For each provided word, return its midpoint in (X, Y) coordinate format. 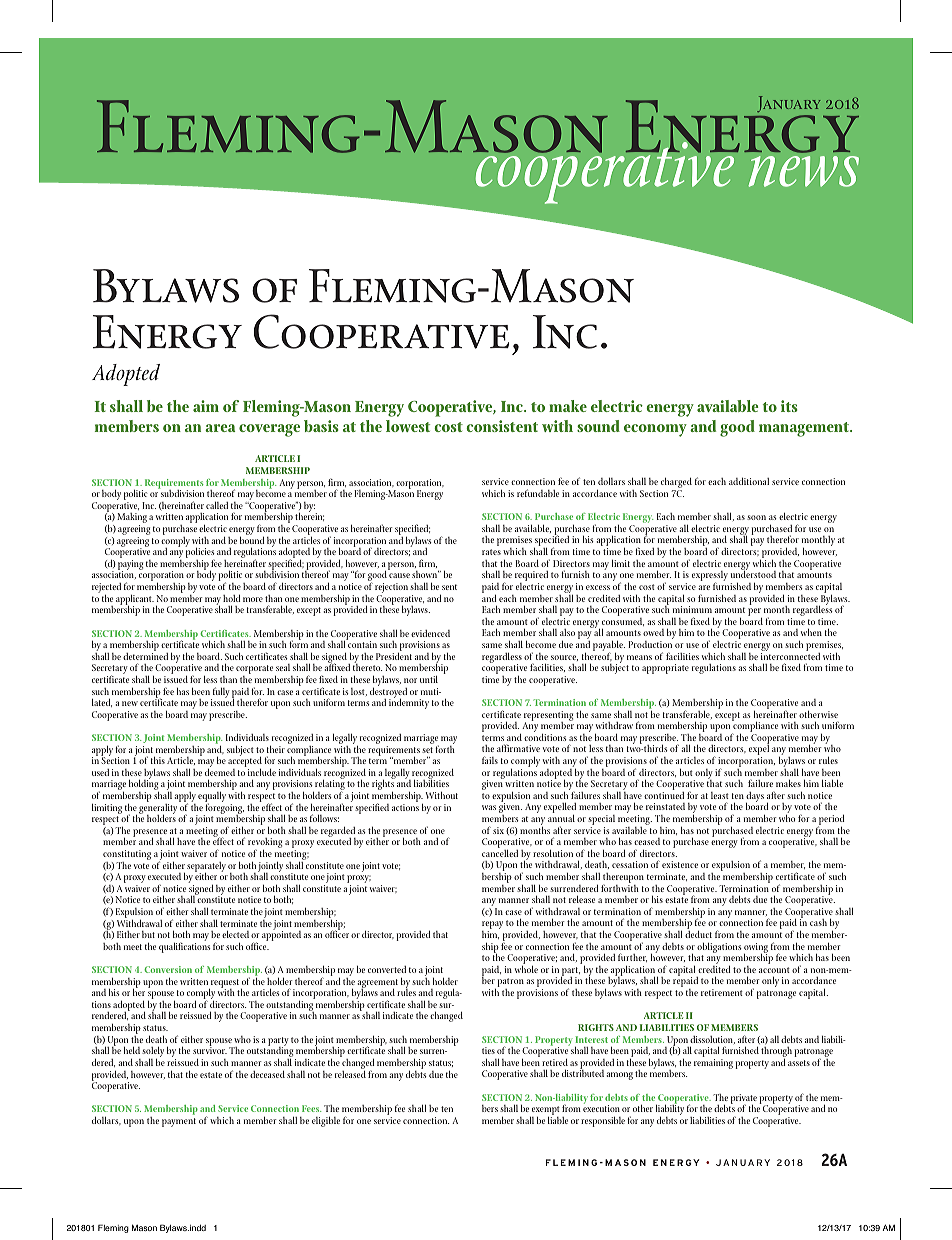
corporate (254, 671)
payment (179, 1122)
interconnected (790, 655)
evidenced (430, 633)
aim (206, 406)
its (789, 406)
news (803, 171)
